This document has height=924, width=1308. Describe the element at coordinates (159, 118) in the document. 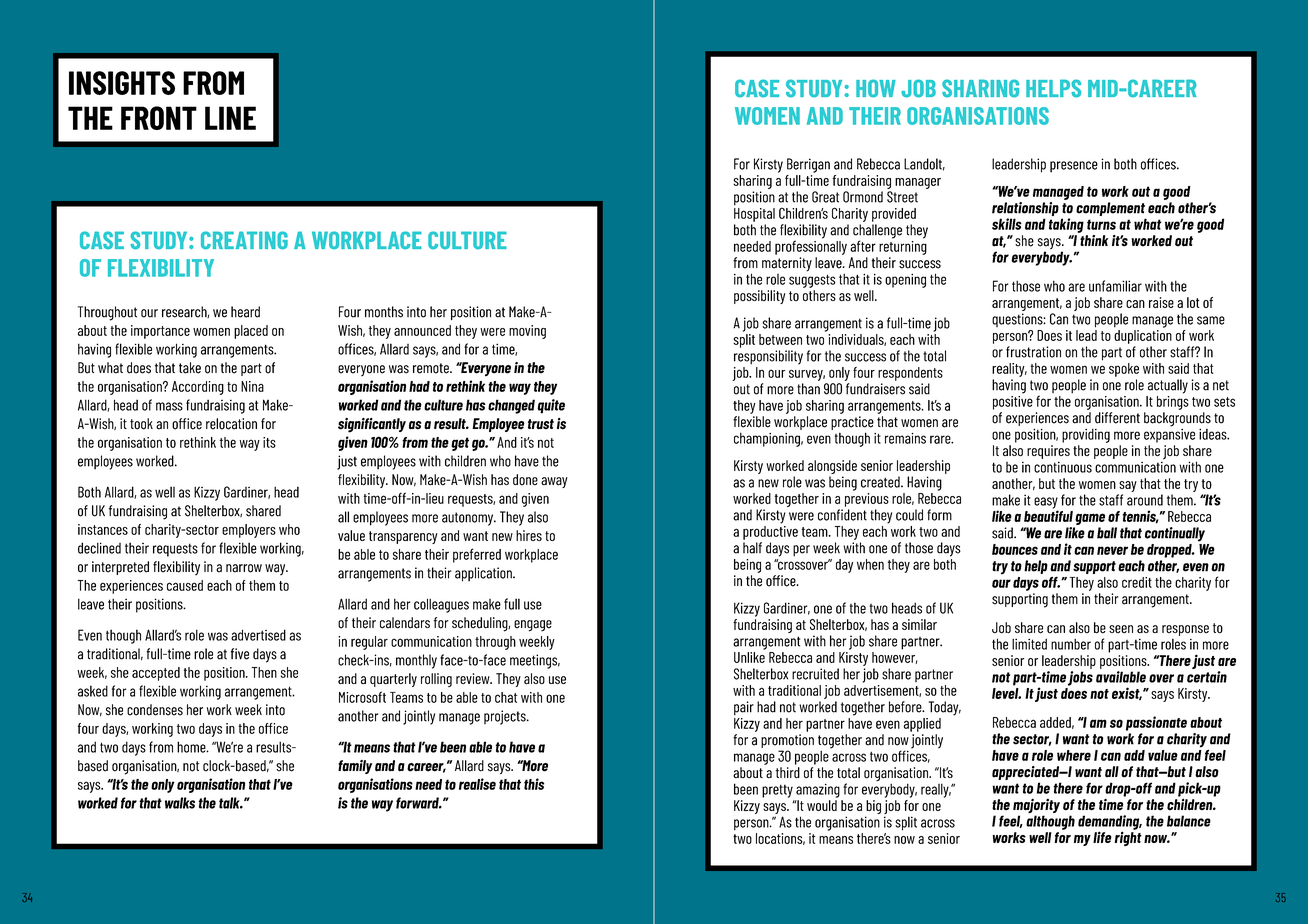

I see `FRONT` at that location.
